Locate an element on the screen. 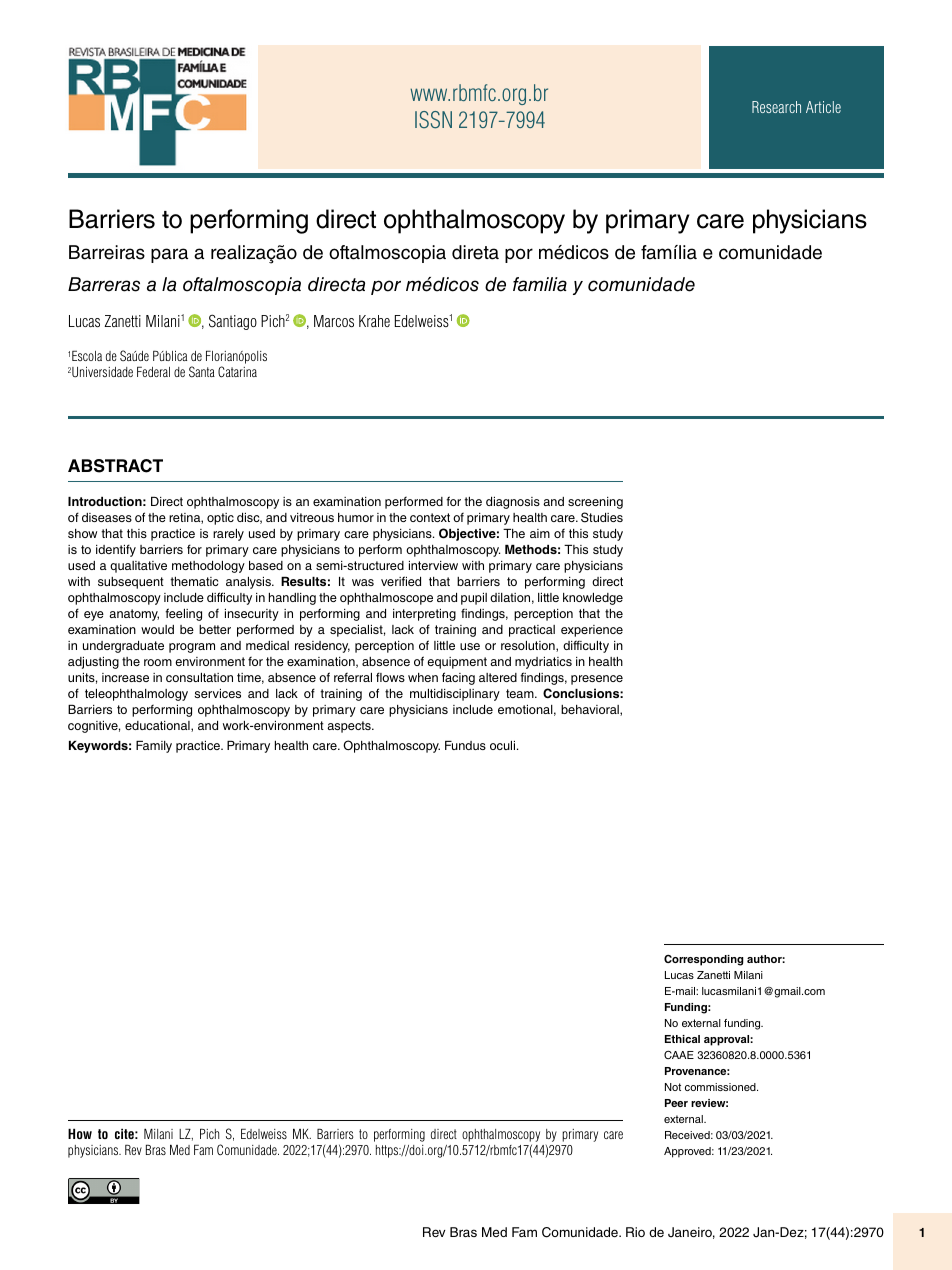 This screenshot has height=1270, width=952. para is located at coordinates (169, 255).
